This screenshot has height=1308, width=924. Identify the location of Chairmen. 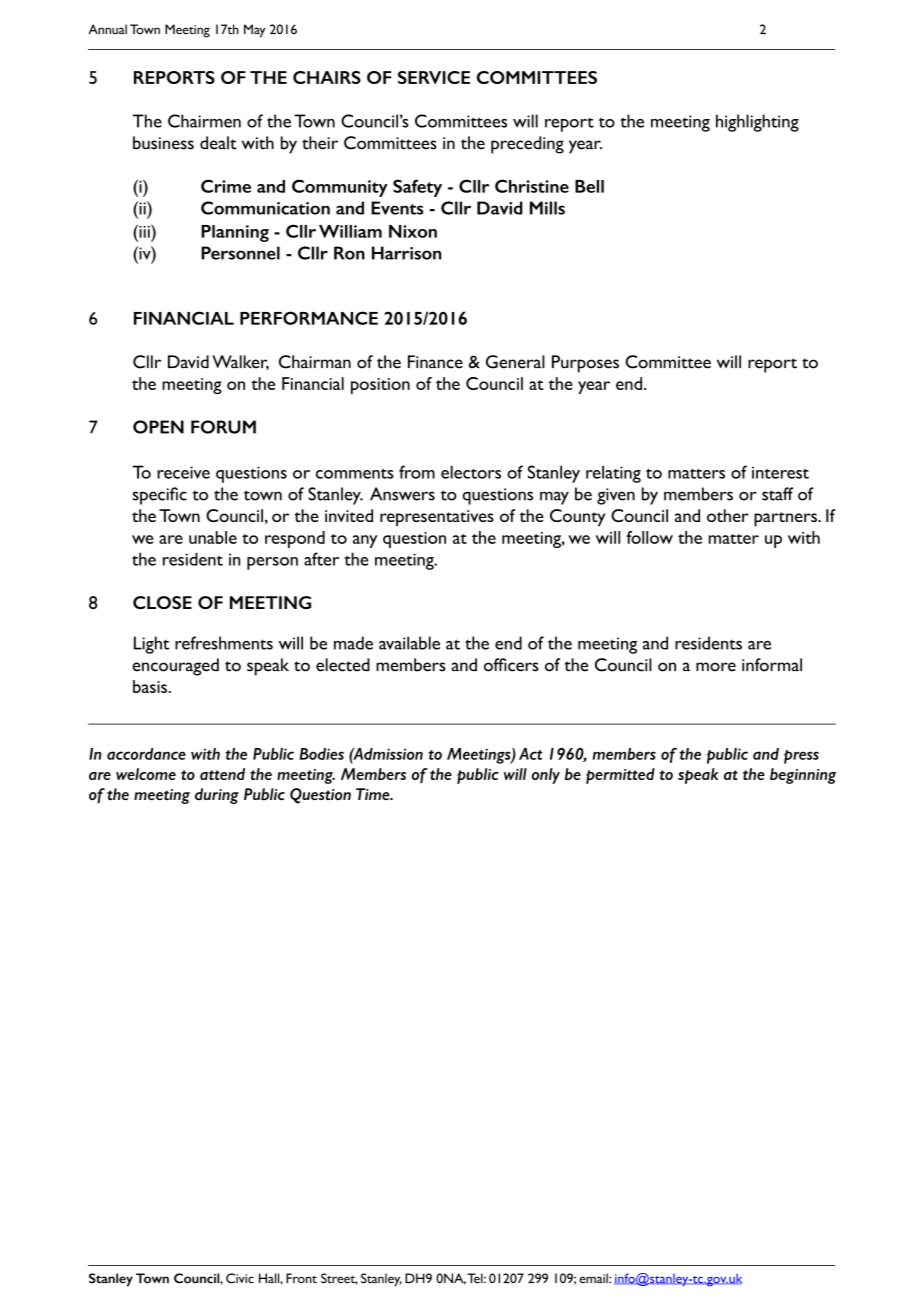
(204, 121).
